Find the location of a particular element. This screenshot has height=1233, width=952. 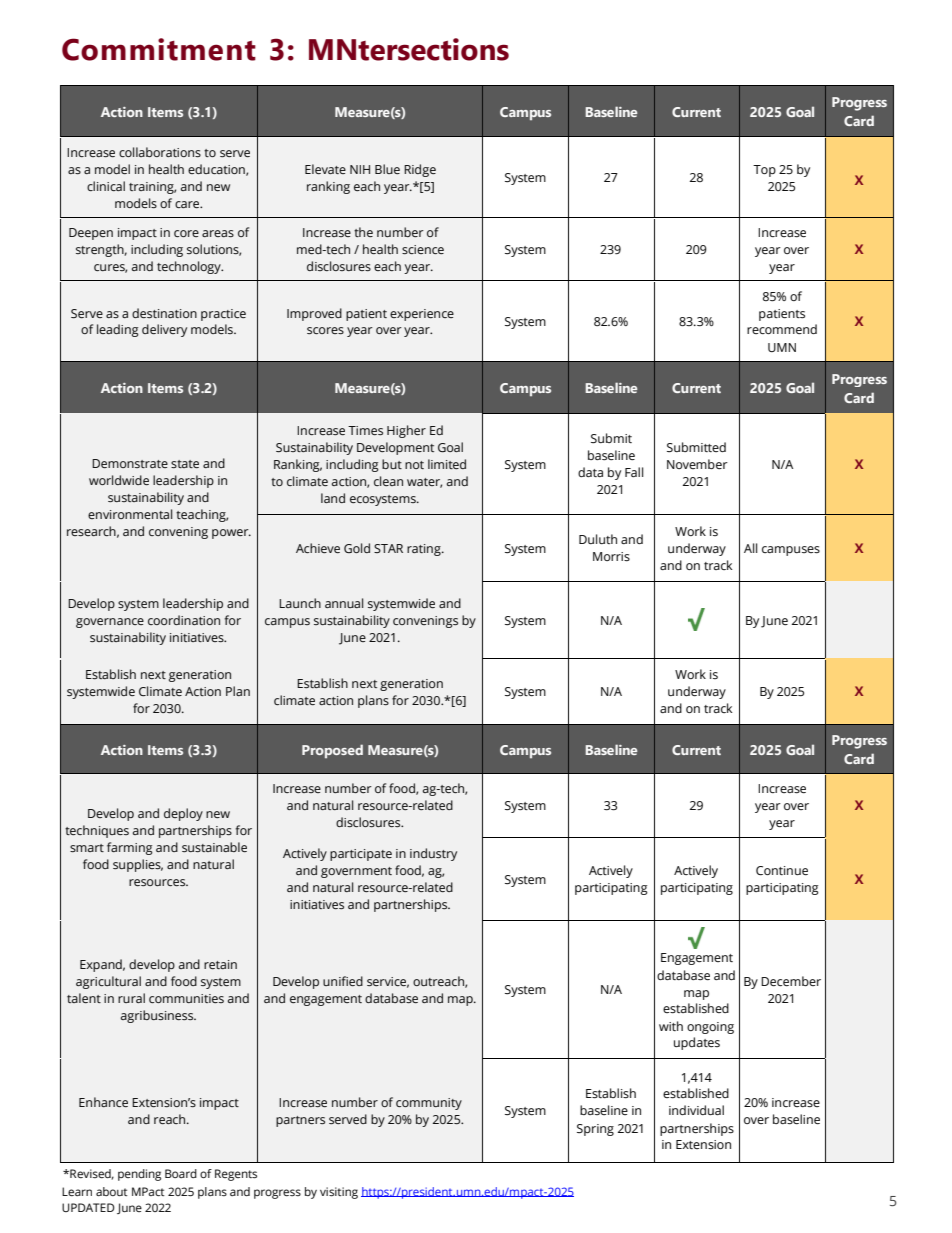

Top is located at coordinates (764, 171).
